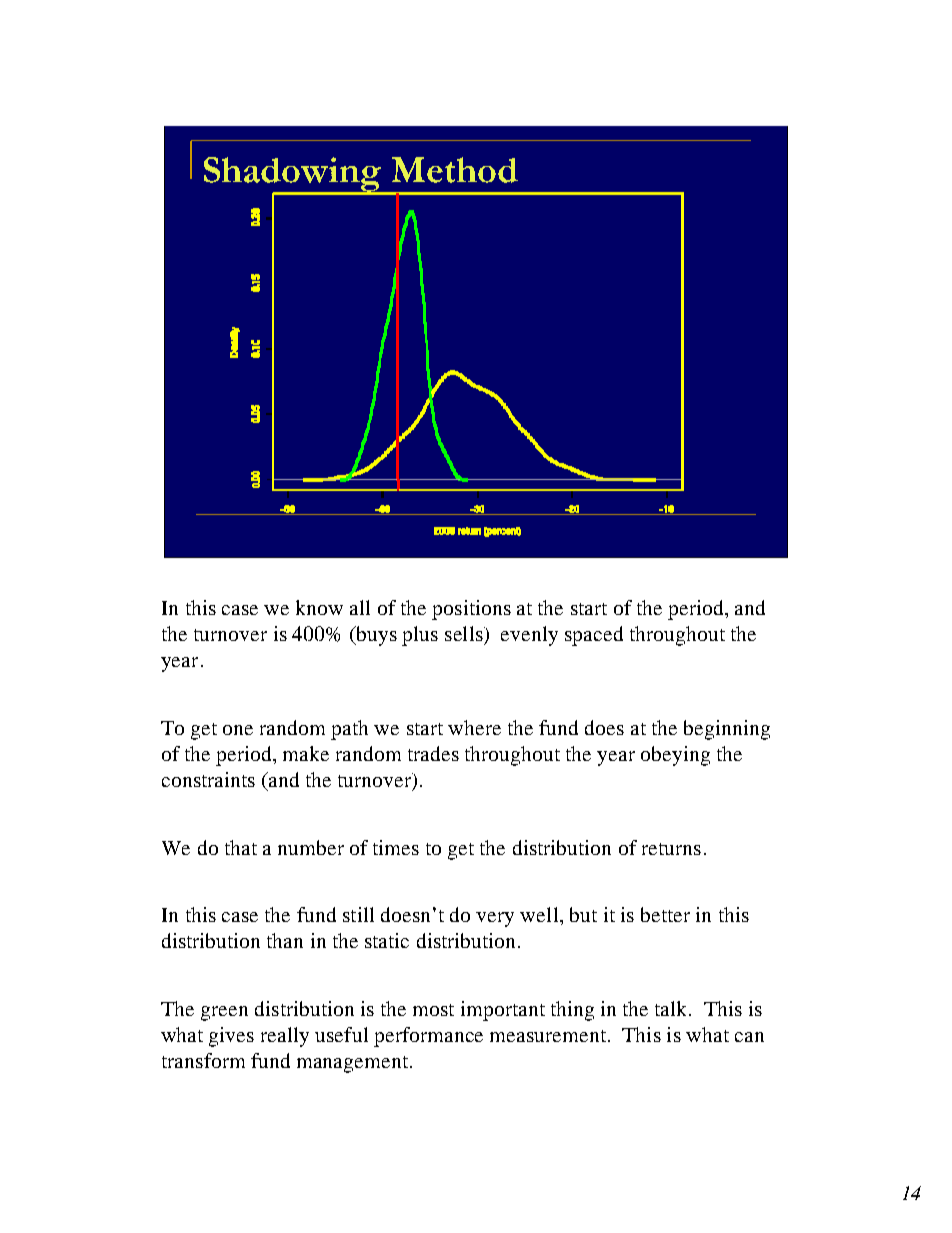 This screenshot has height=1233, width=952. I want to click on spaced, so click(594, 636).
